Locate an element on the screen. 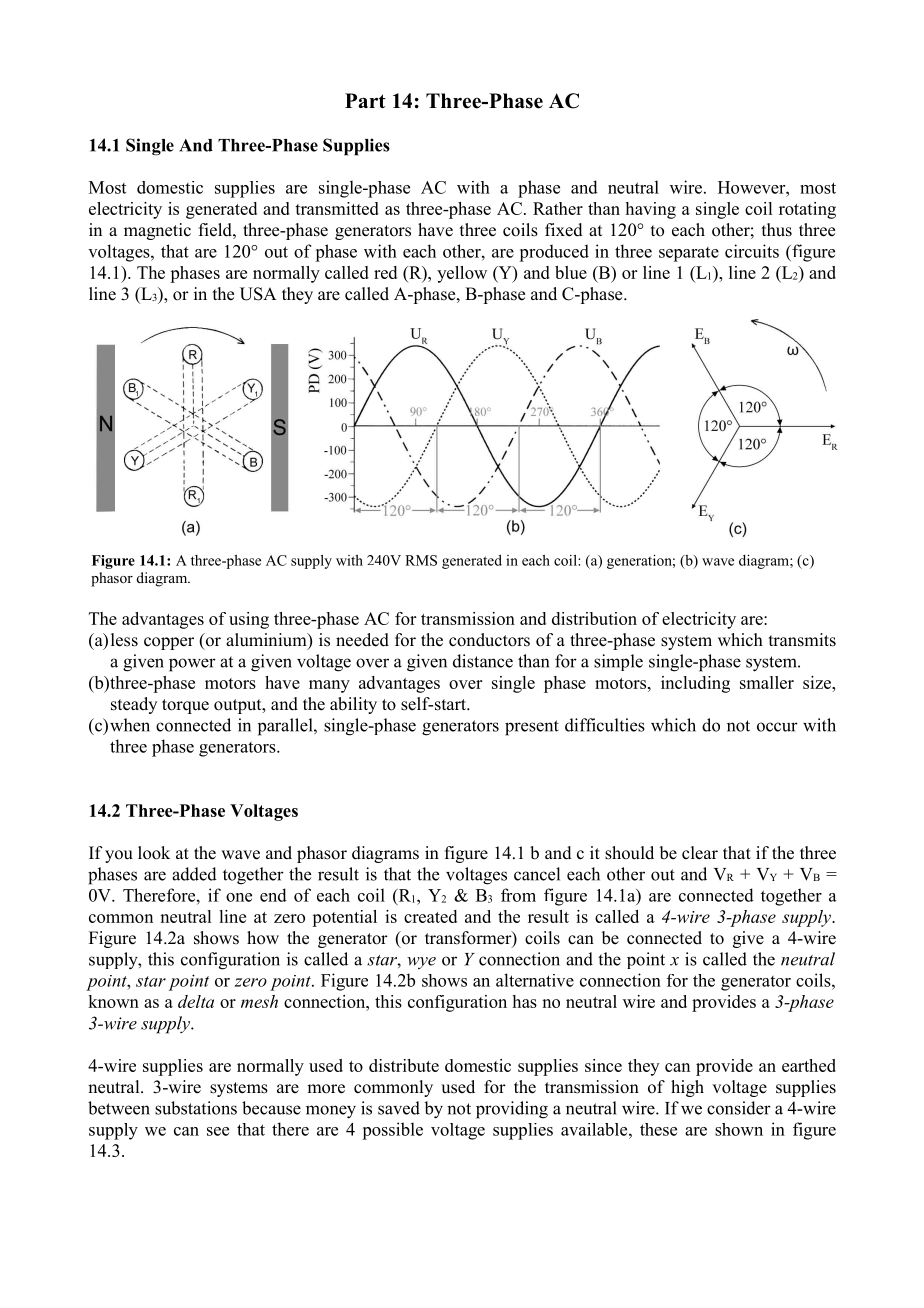 The height and width of the screenshot is (1308, 924). providing is located at coordinates (512, 1110).
